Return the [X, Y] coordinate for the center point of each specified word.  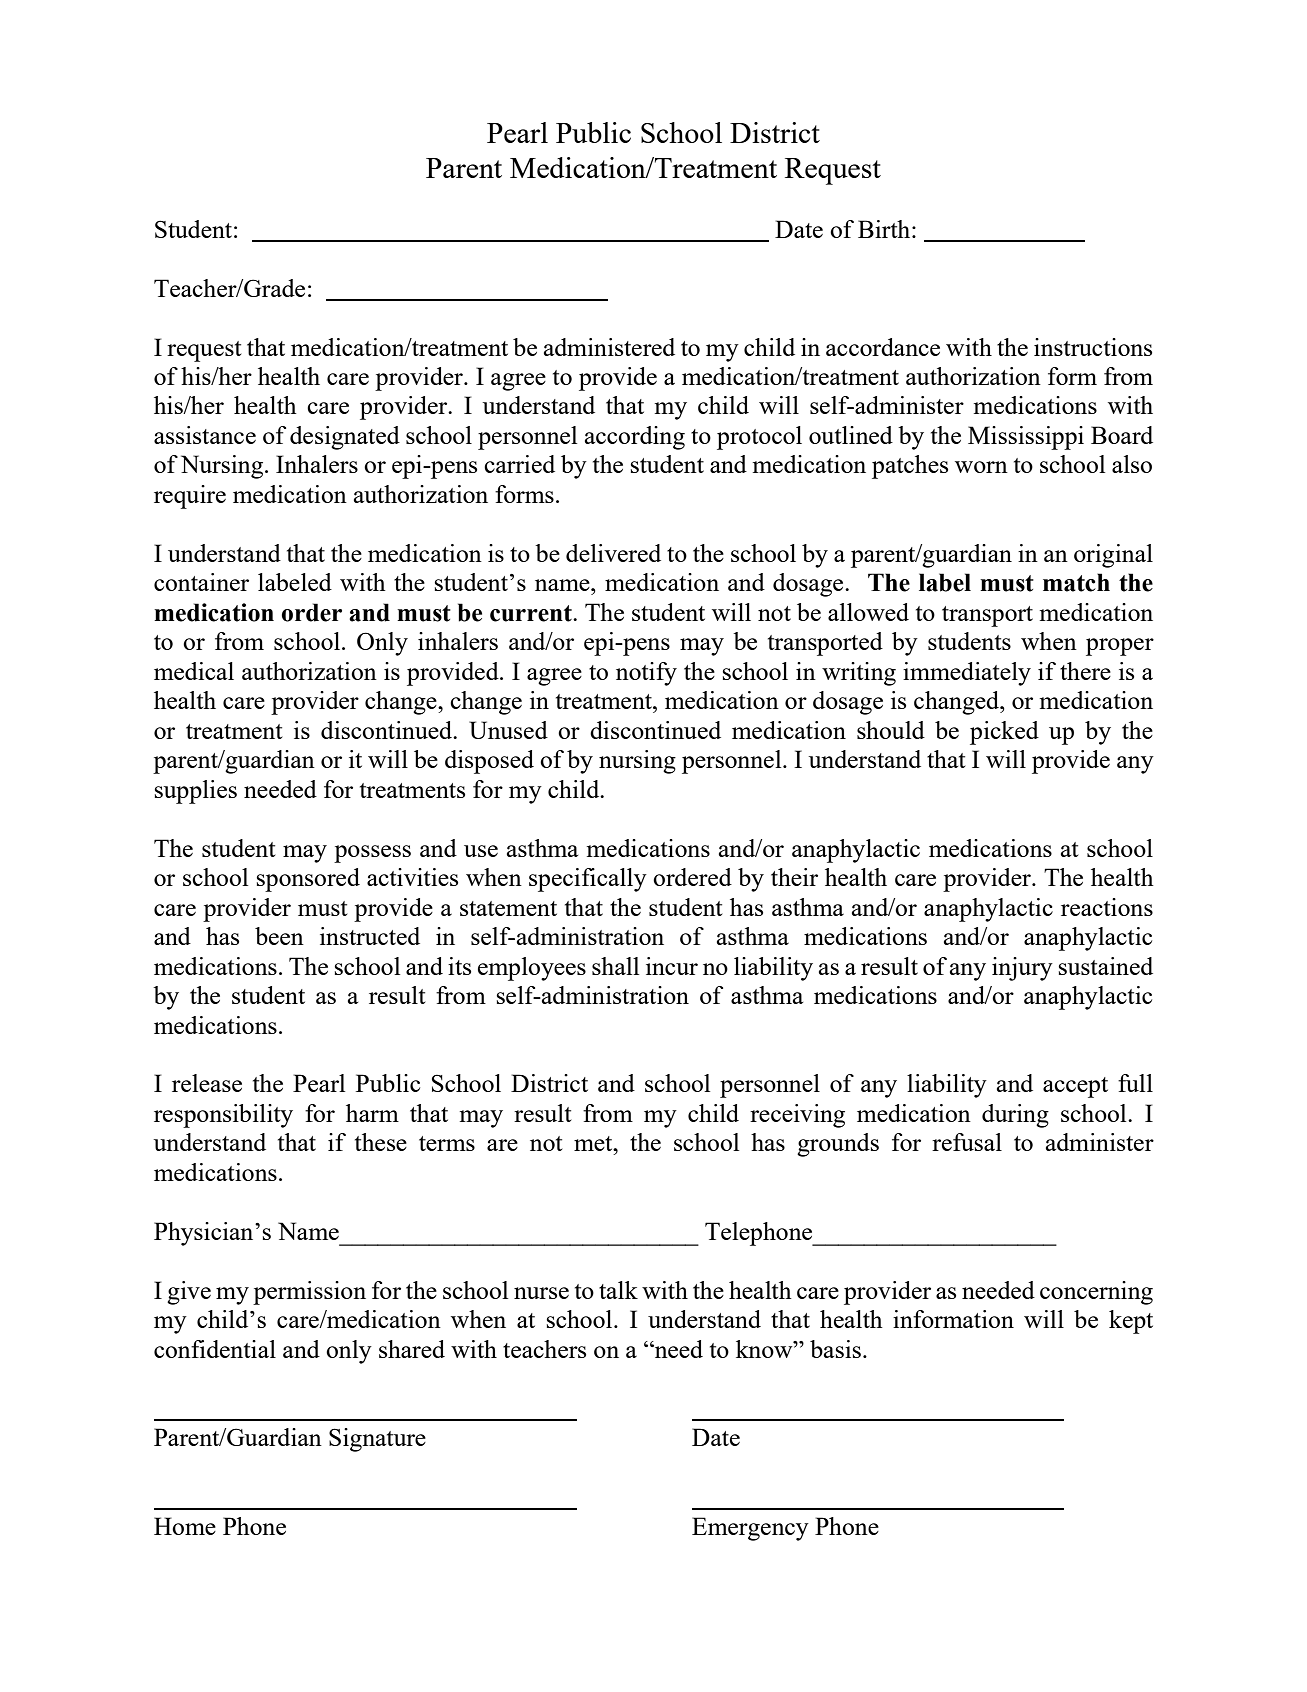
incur [672, 966]
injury [1022, 969]
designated [345, 438]
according [635, 438]
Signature [377, 1440]
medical [194, 671]
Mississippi [1026, 438]
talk [618, 1290]
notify [646, 674]
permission [309, 1293]
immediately [967, 674]
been [279, 936]
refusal [967, 1142]
